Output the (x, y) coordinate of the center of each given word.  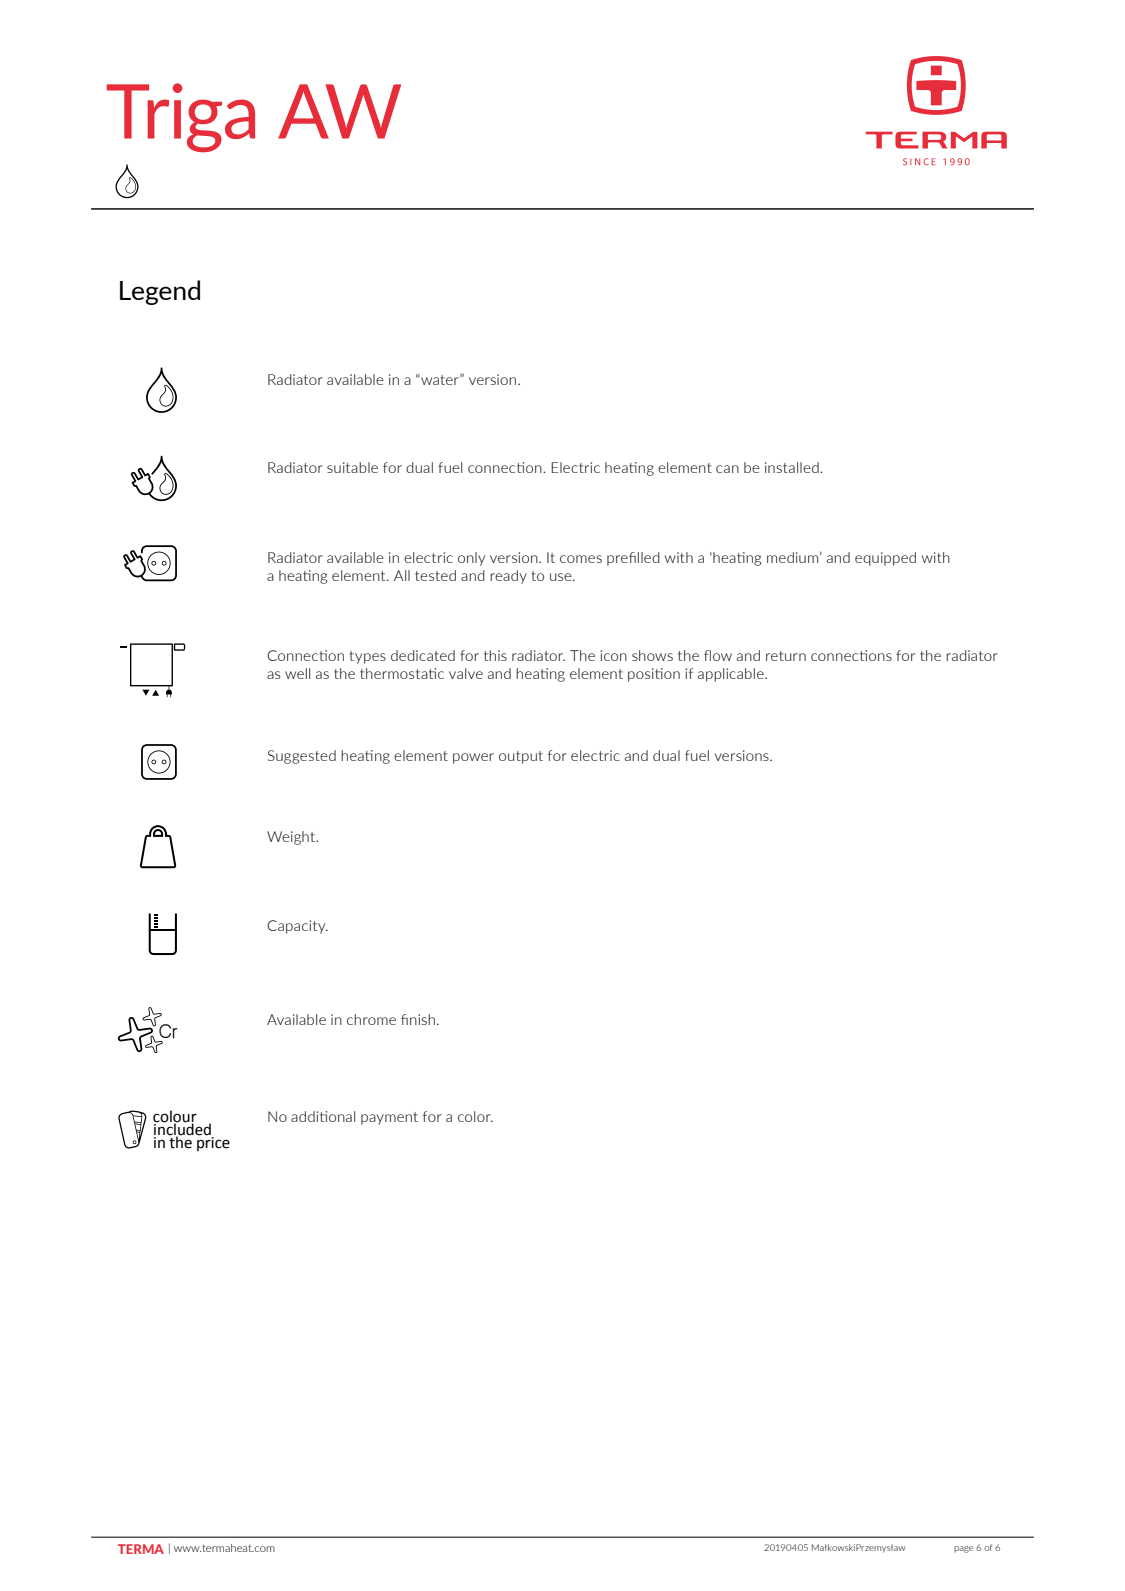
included (182, 1129)
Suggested (302, 757)
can (727, 469)
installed (793, 467)
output (521, 757)
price (213, 1143)
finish (418, 1019)
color (475, 1116)
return (786, 656)
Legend (160, 292)
